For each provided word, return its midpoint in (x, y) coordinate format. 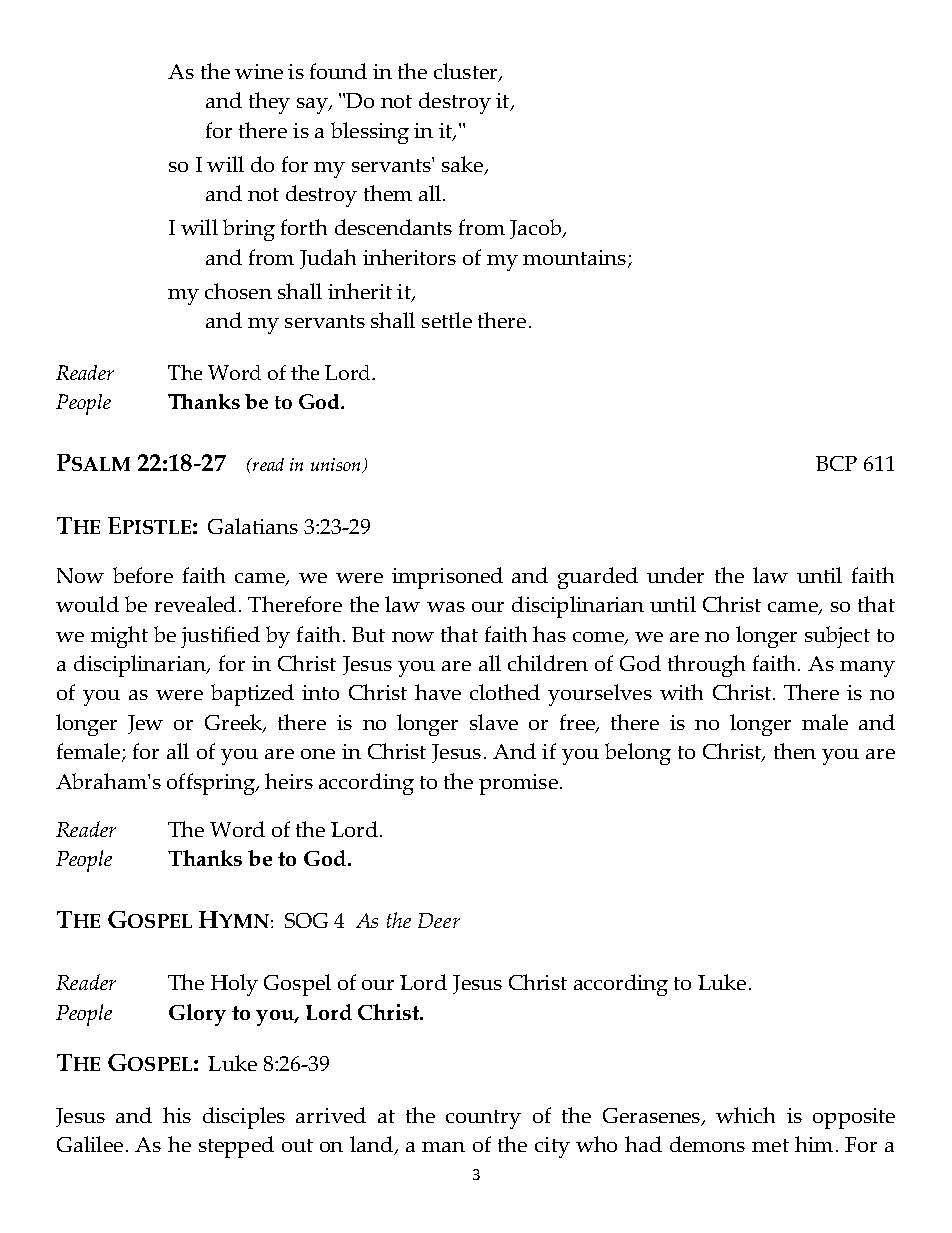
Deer (439, 920)
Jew (145, 724)
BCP (836, 463)
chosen (238, 291)
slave (494, 722)
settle (447, 320)
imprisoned (447, 578)
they (269, 103)
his (177, 1115)
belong (638, 754)
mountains (574, 257)
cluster (467, 72)
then (795, 751)
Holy (234, 985)
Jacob (537, 229)
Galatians (253, 526)
